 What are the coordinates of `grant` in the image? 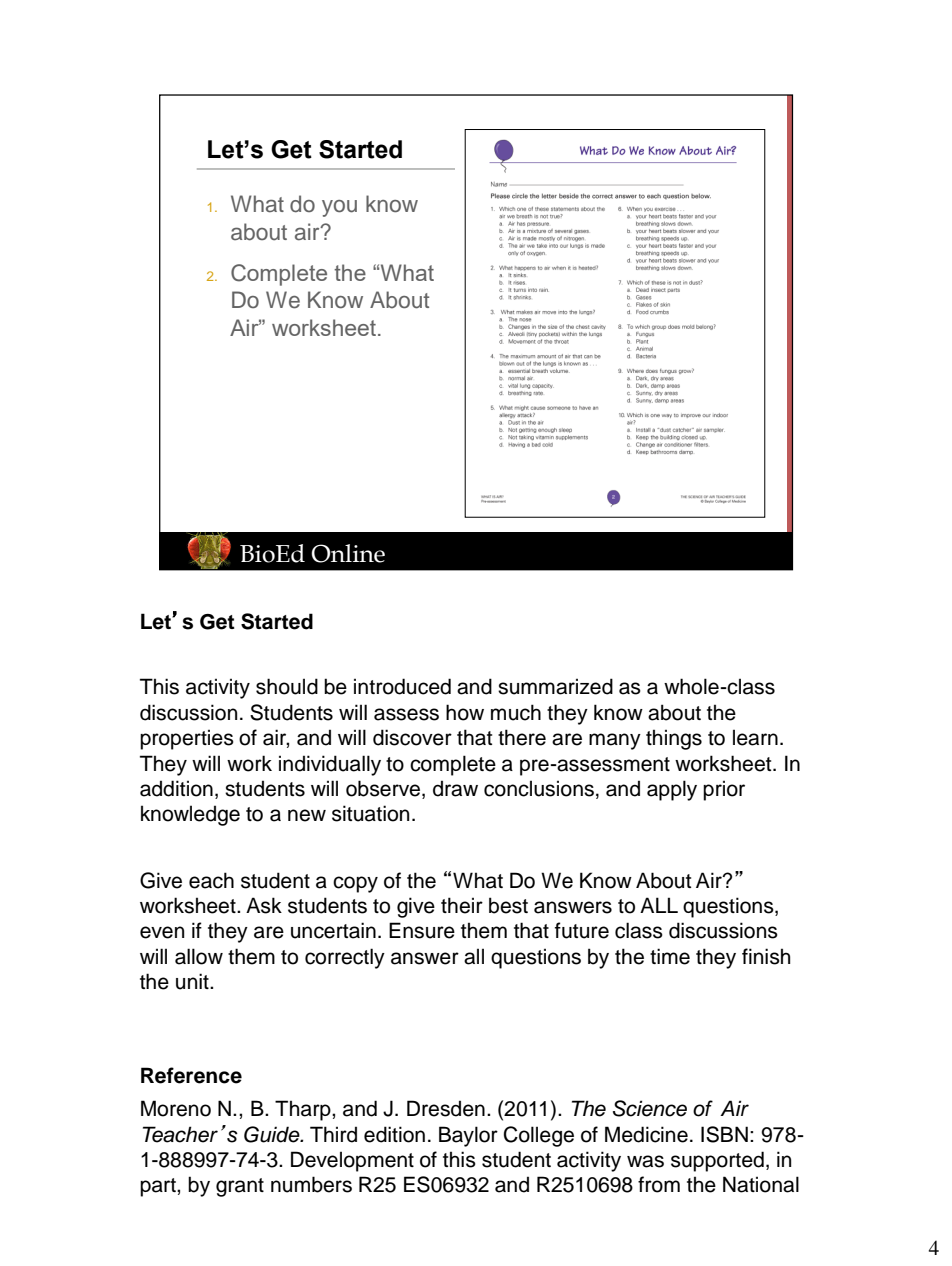 It's located at (240, 1187).
